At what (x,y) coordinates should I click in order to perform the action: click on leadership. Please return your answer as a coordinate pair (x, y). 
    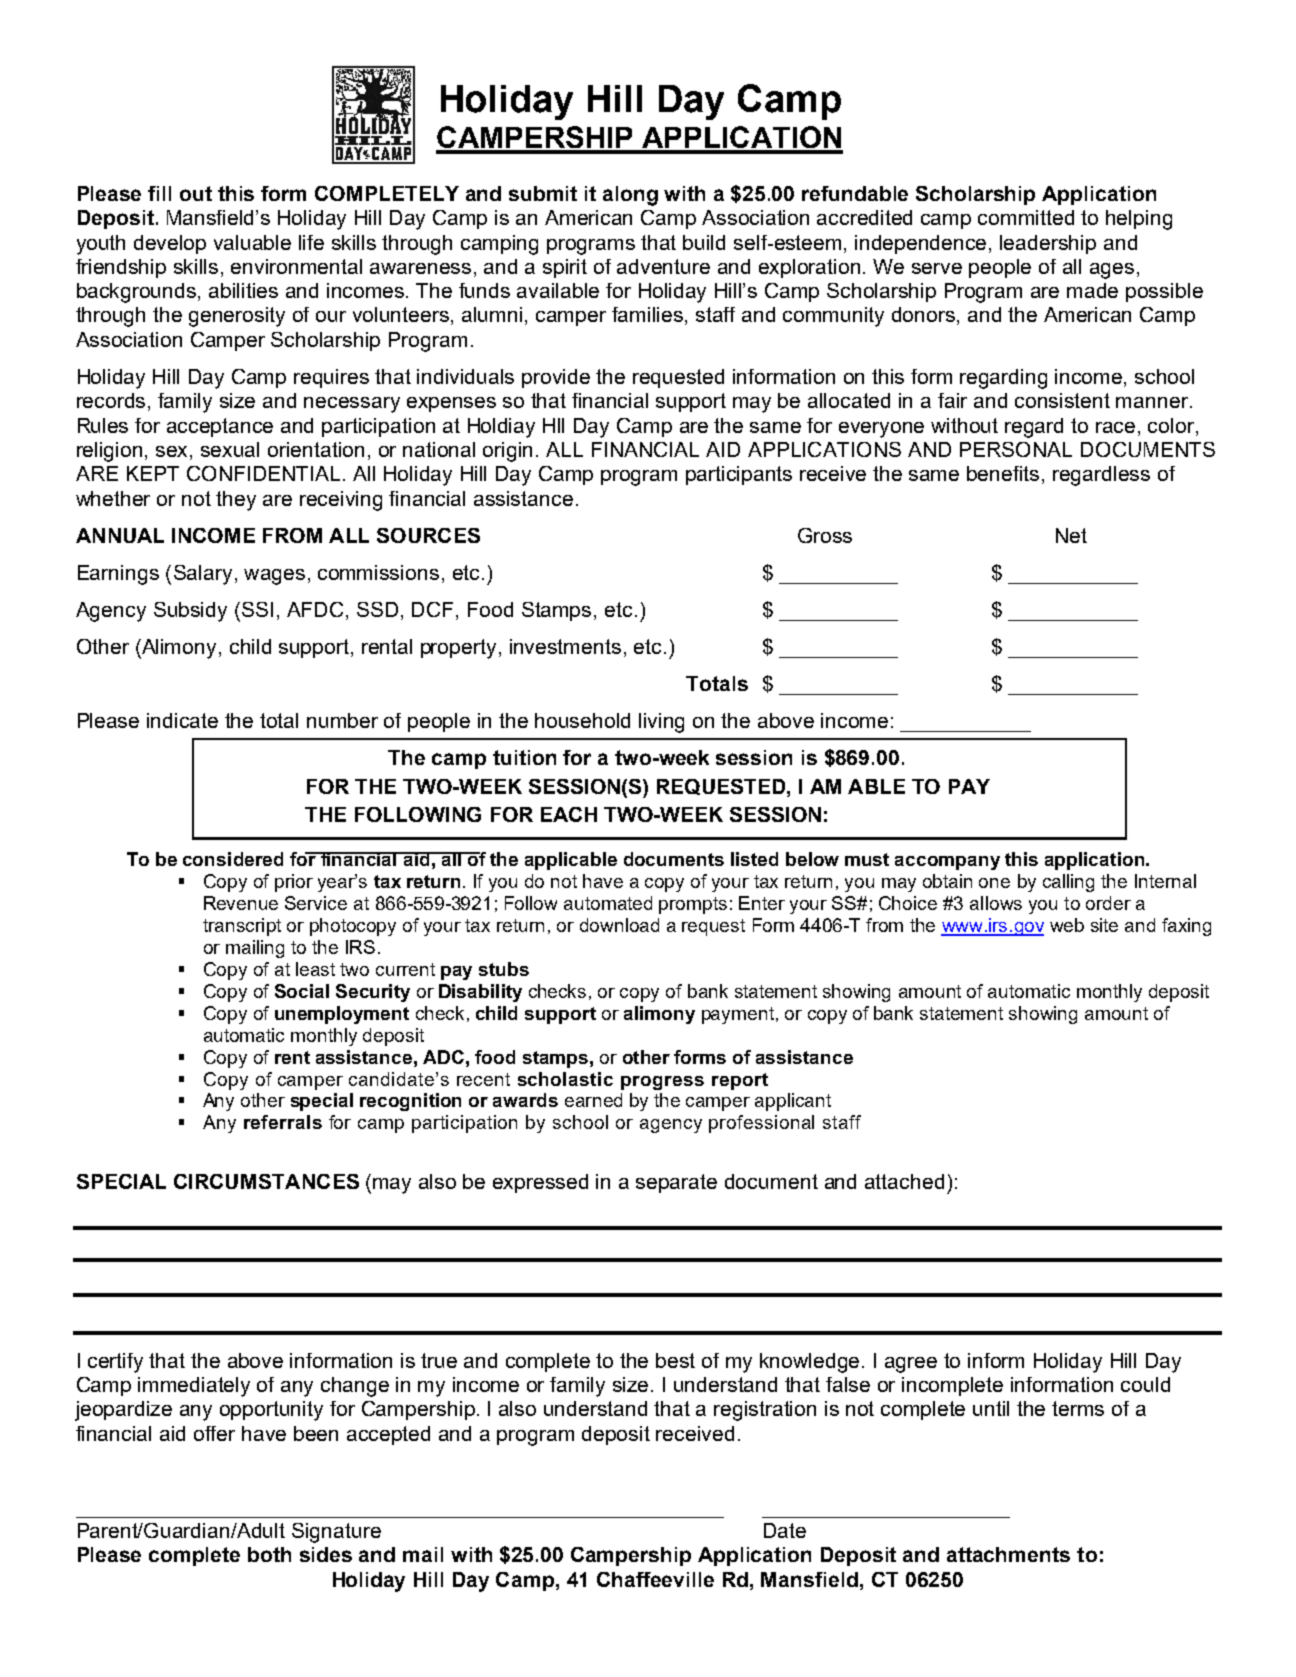
    Looking at the image, I should click on (1048, 244).
